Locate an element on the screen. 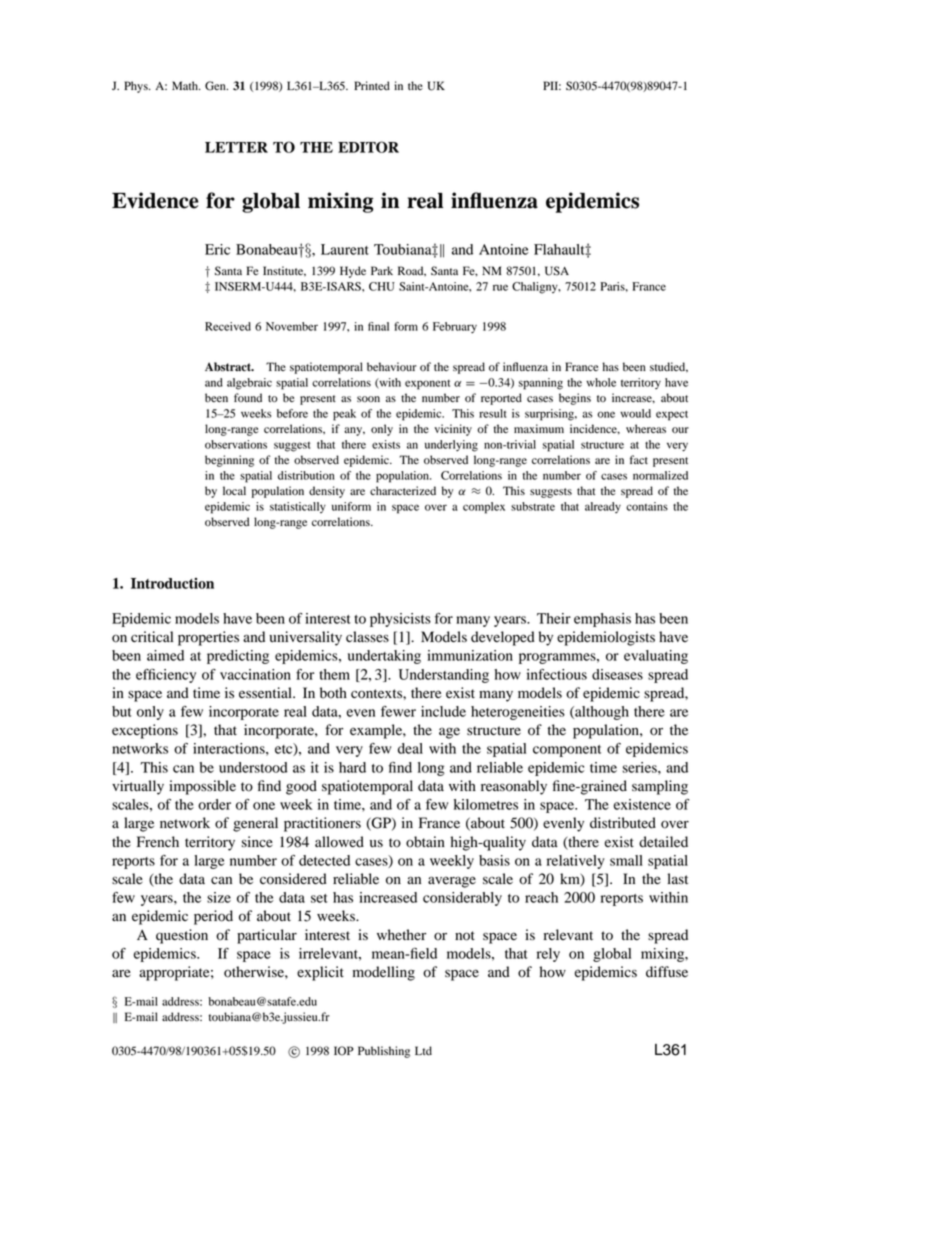 The width and height of the screenshot is (952, 1233). fewer is located at coordinates (398, 711).
